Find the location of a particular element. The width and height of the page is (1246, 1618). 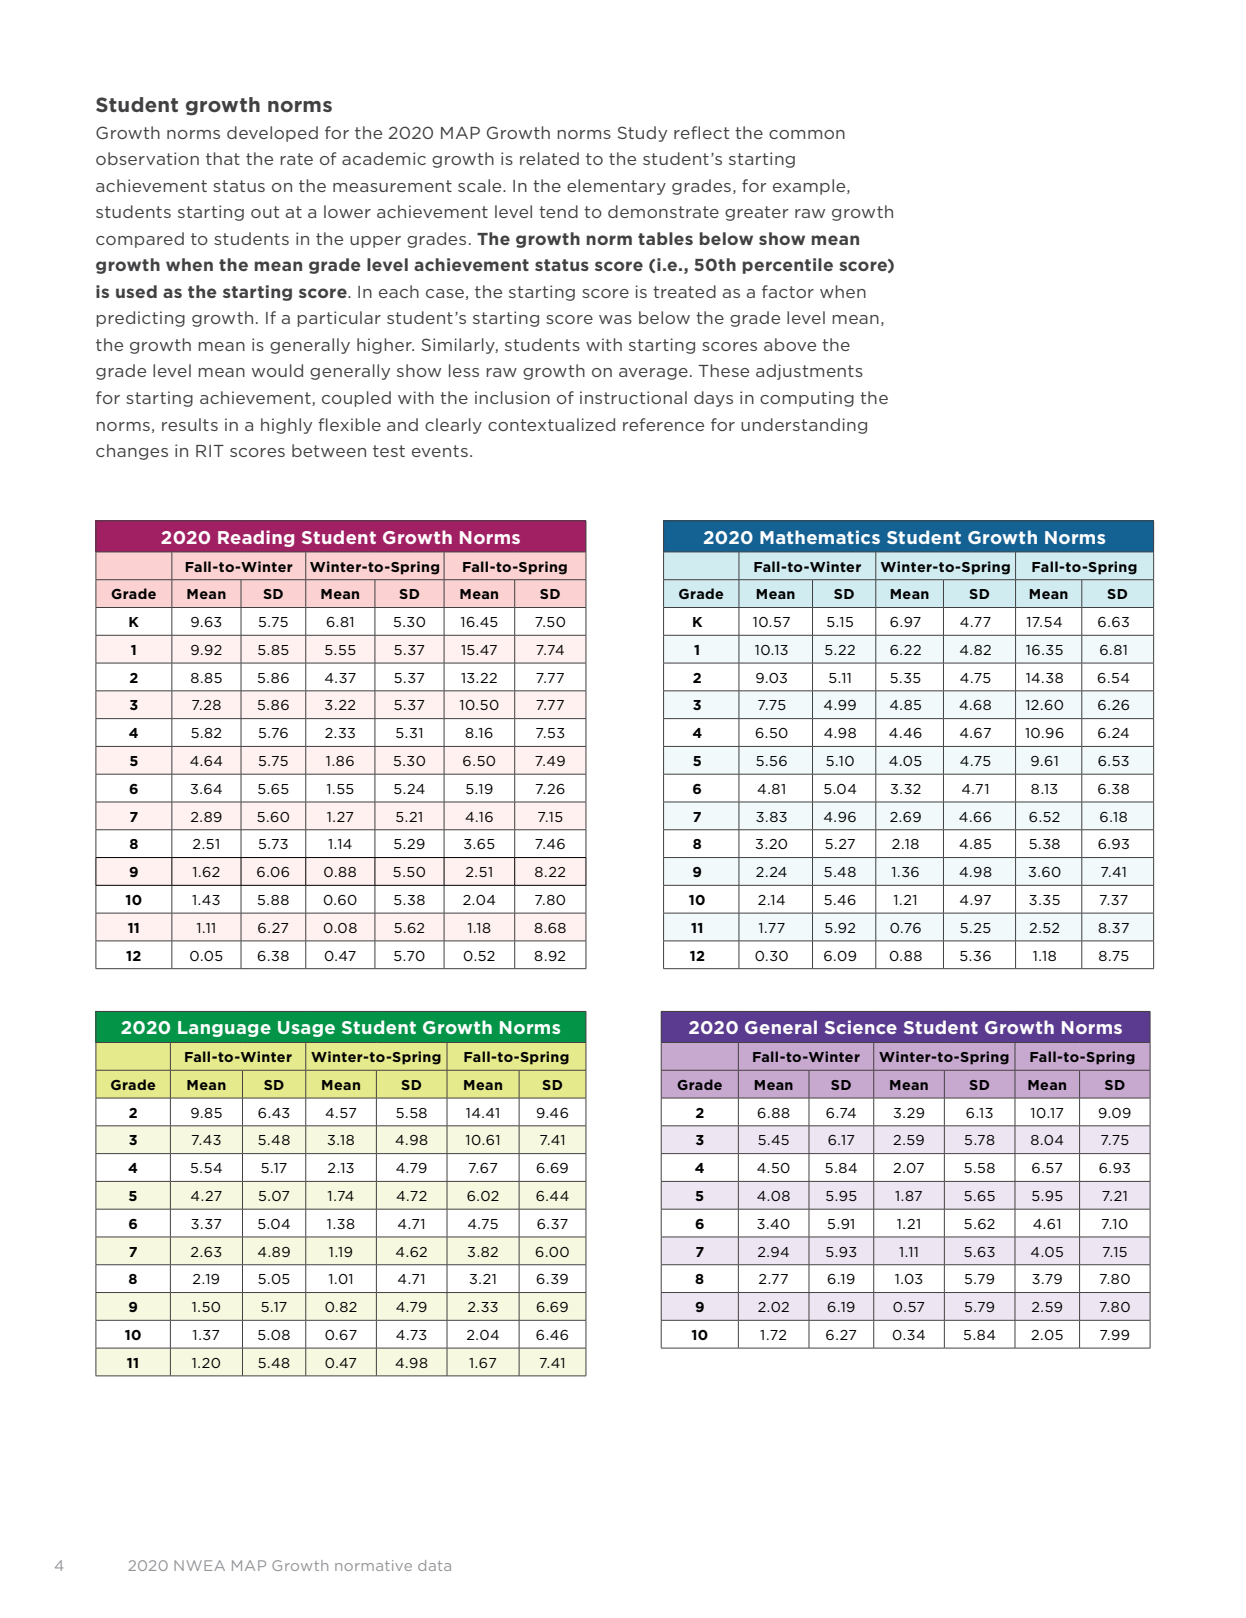

Usage is located at coordinates (306, 1029).
